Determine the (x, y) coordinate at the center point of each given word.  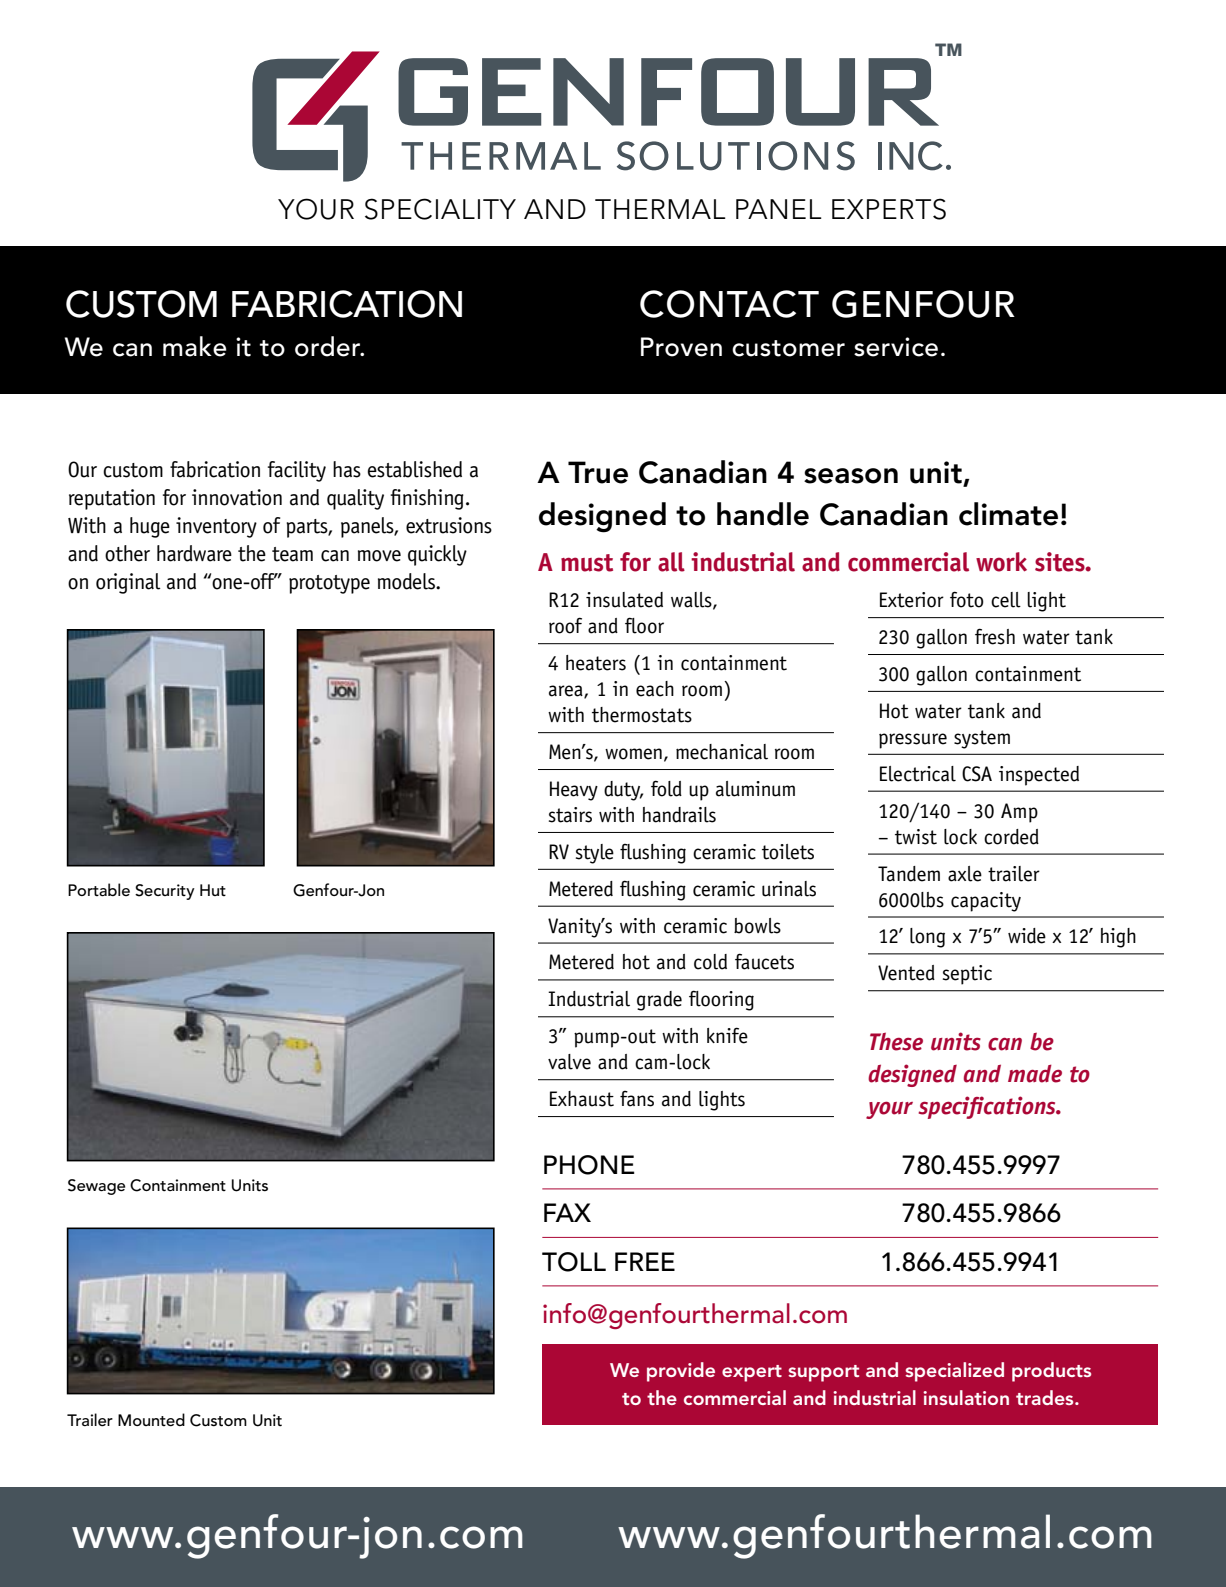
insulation (966, 1397)
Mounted (151, 1420)
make (195, 346)
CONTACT (729, 304)
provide (681, 1372)
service (896, 347)
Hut (213, 890)
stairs (570, 815)
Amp (1019, 813)
